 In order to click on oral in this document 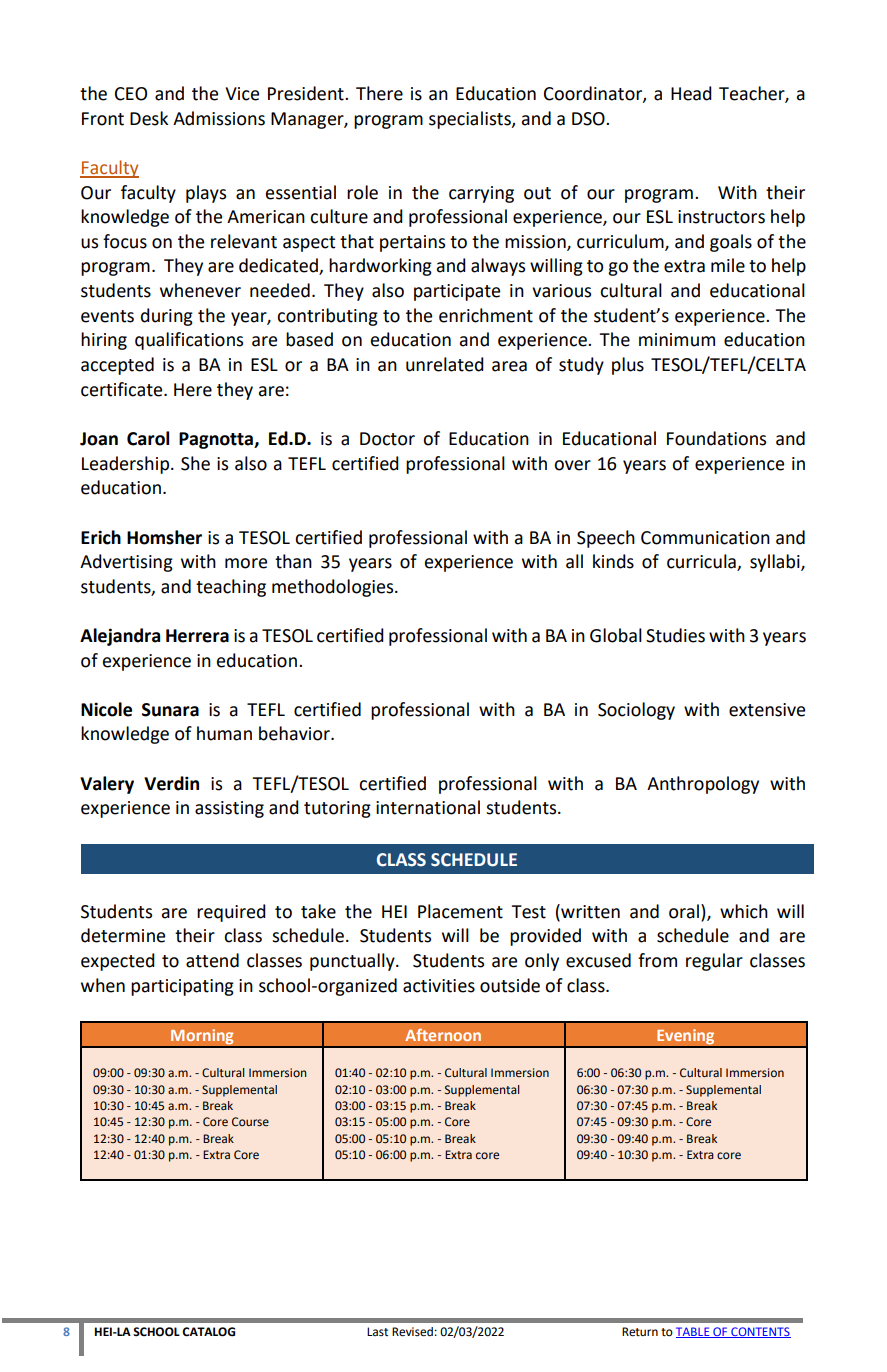, I will do `click(685, 911)`.
